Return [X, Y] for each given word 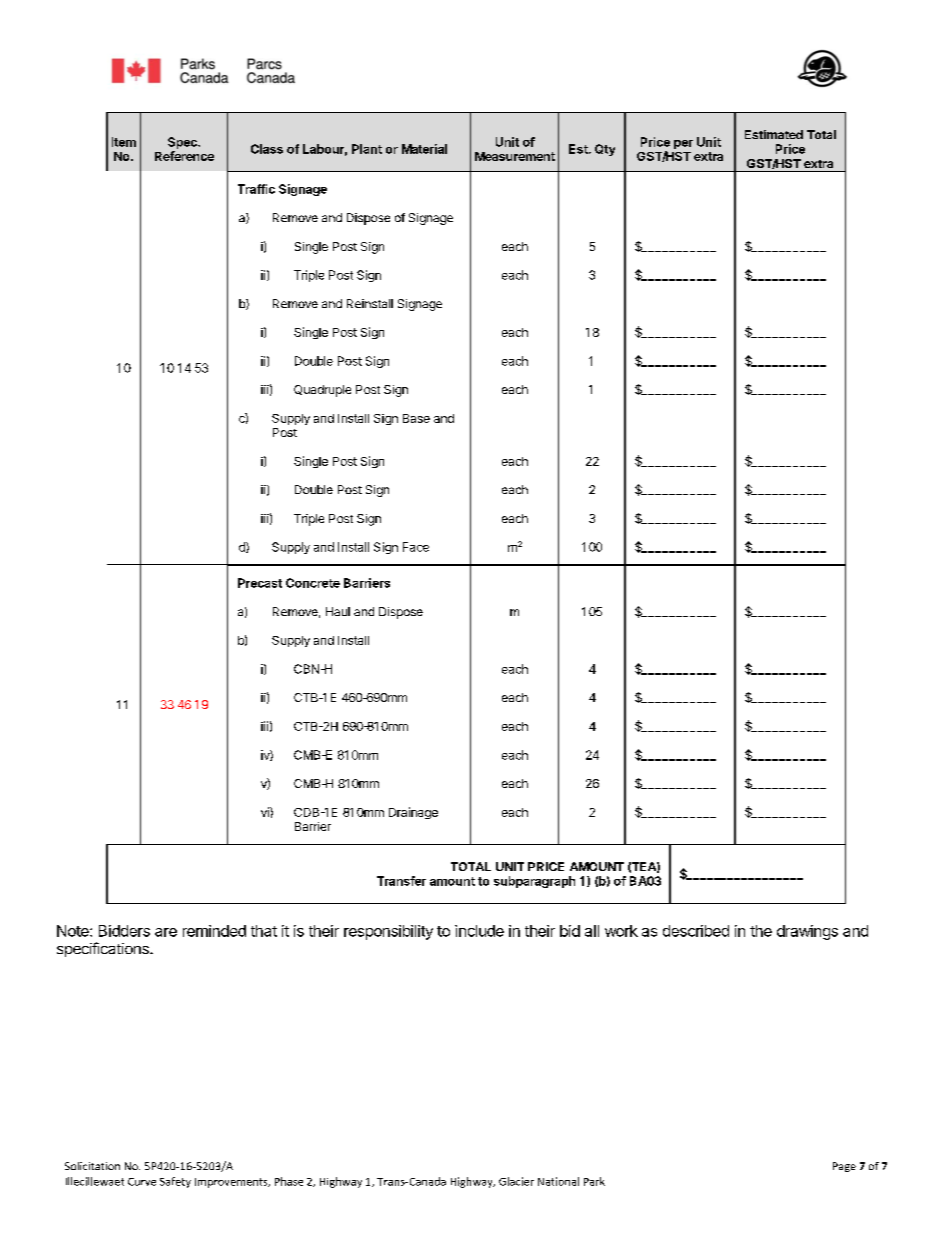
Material [424, 149]
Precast [260, 583]
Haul [338, 611]
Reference [184, 156]
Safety [175, 1182]
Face [416, 547]
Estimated [774, 134]
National [558, 1181]
